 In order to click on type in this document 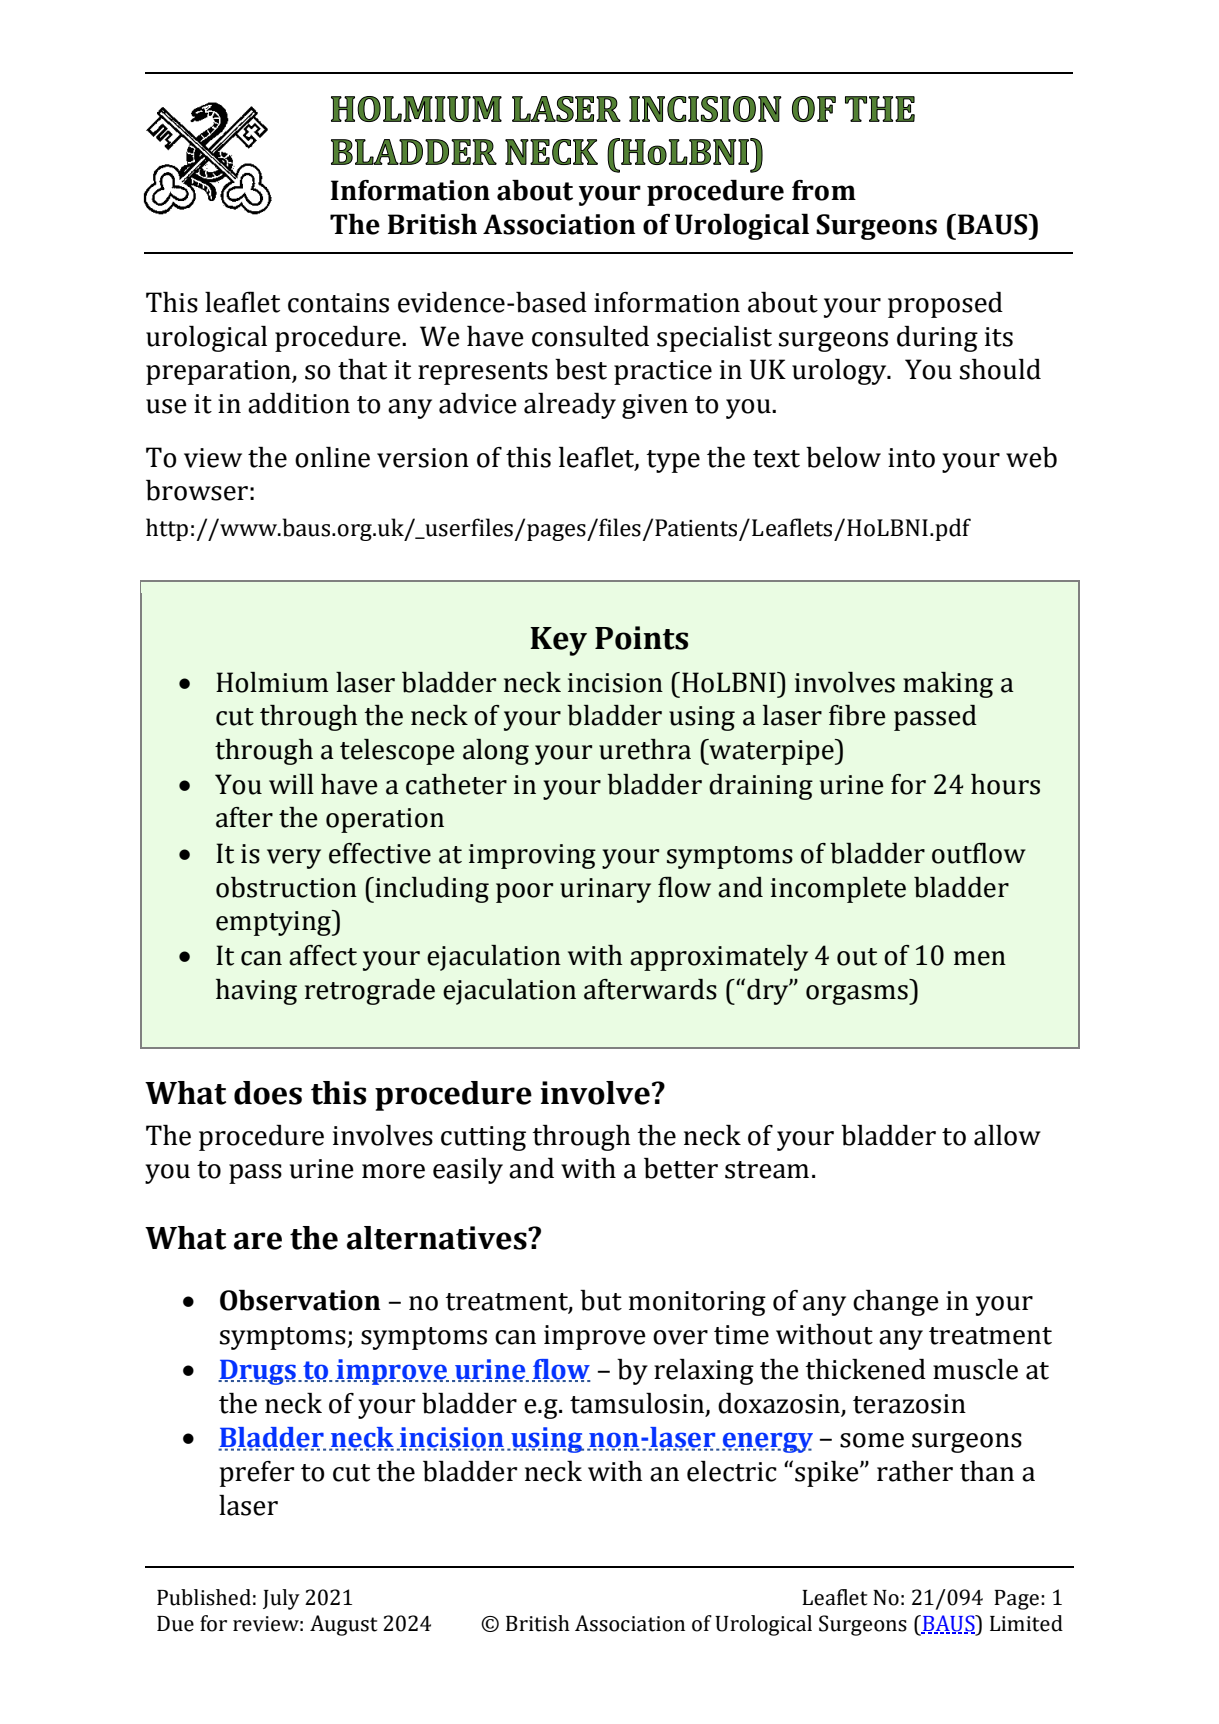, I will do `click(673, 461)`.
